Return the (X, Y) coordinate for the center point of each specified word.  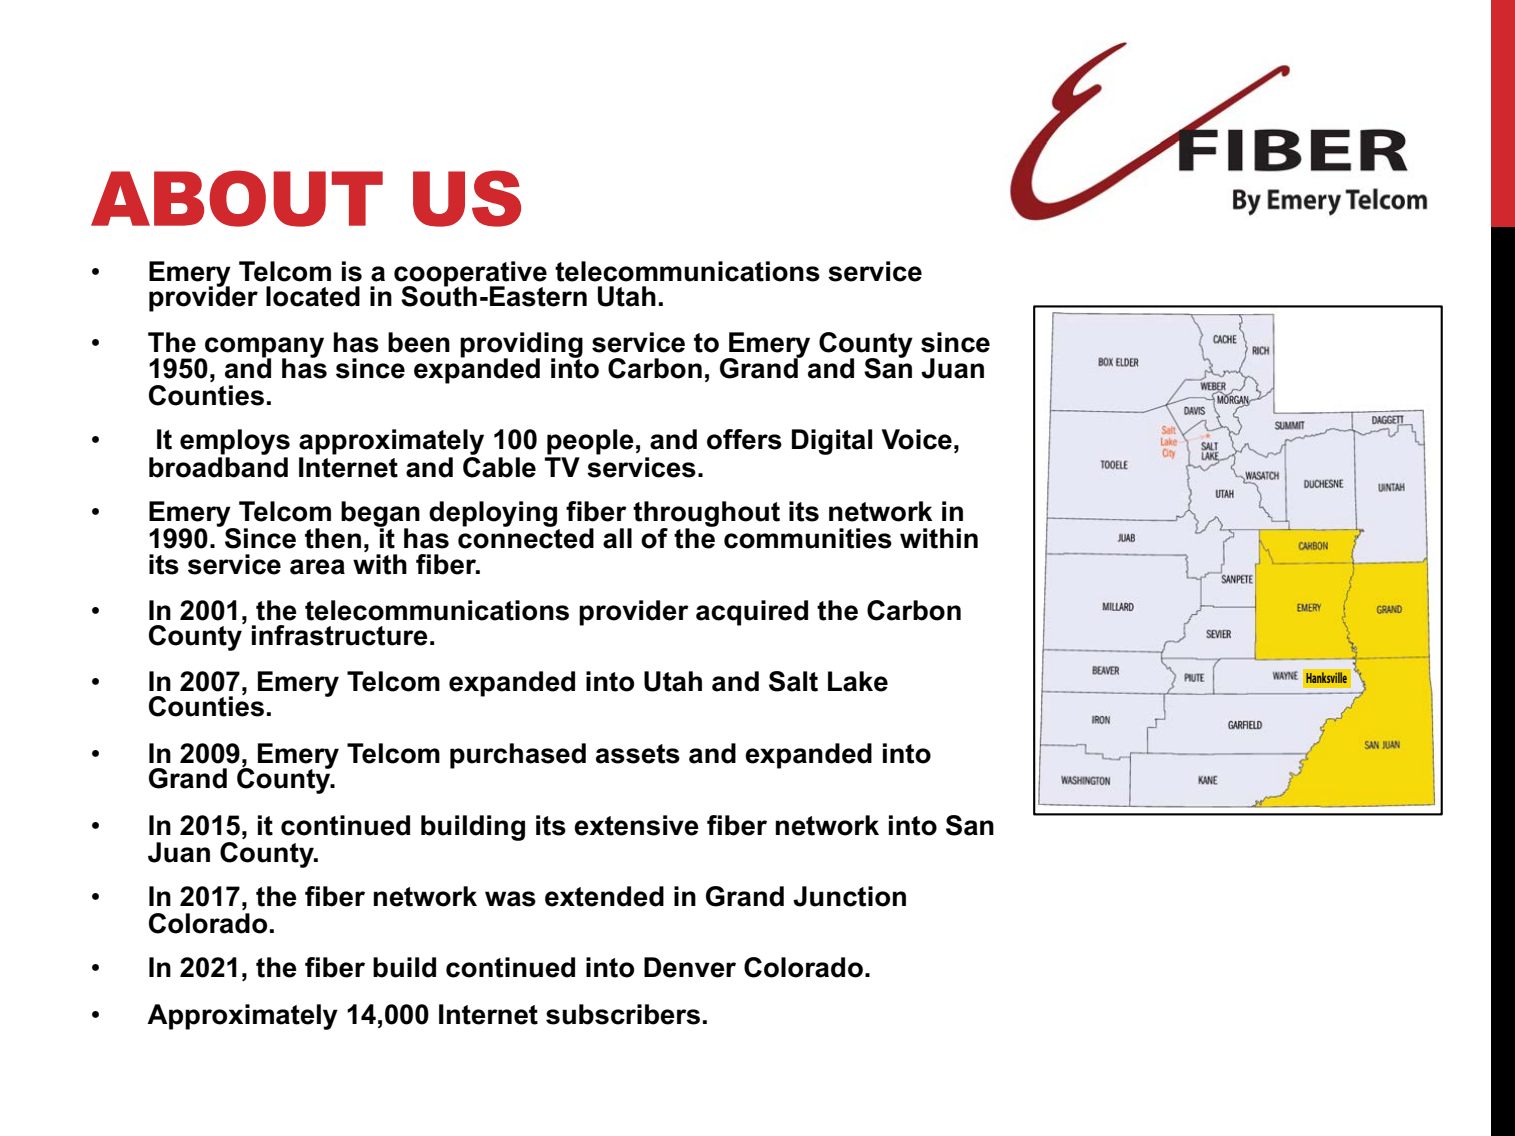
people (590, 442)
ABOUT (237, 198)
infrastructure (340, 635)
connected (526, 537)
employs (235, 443)
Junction (849, 896)
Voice (917, 439)
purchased (518, 756)
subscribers (623, 1014)
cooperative (470, 275)
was (510, 899)
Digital (832, 442)
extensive (636, 825)
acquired (752, 613)
